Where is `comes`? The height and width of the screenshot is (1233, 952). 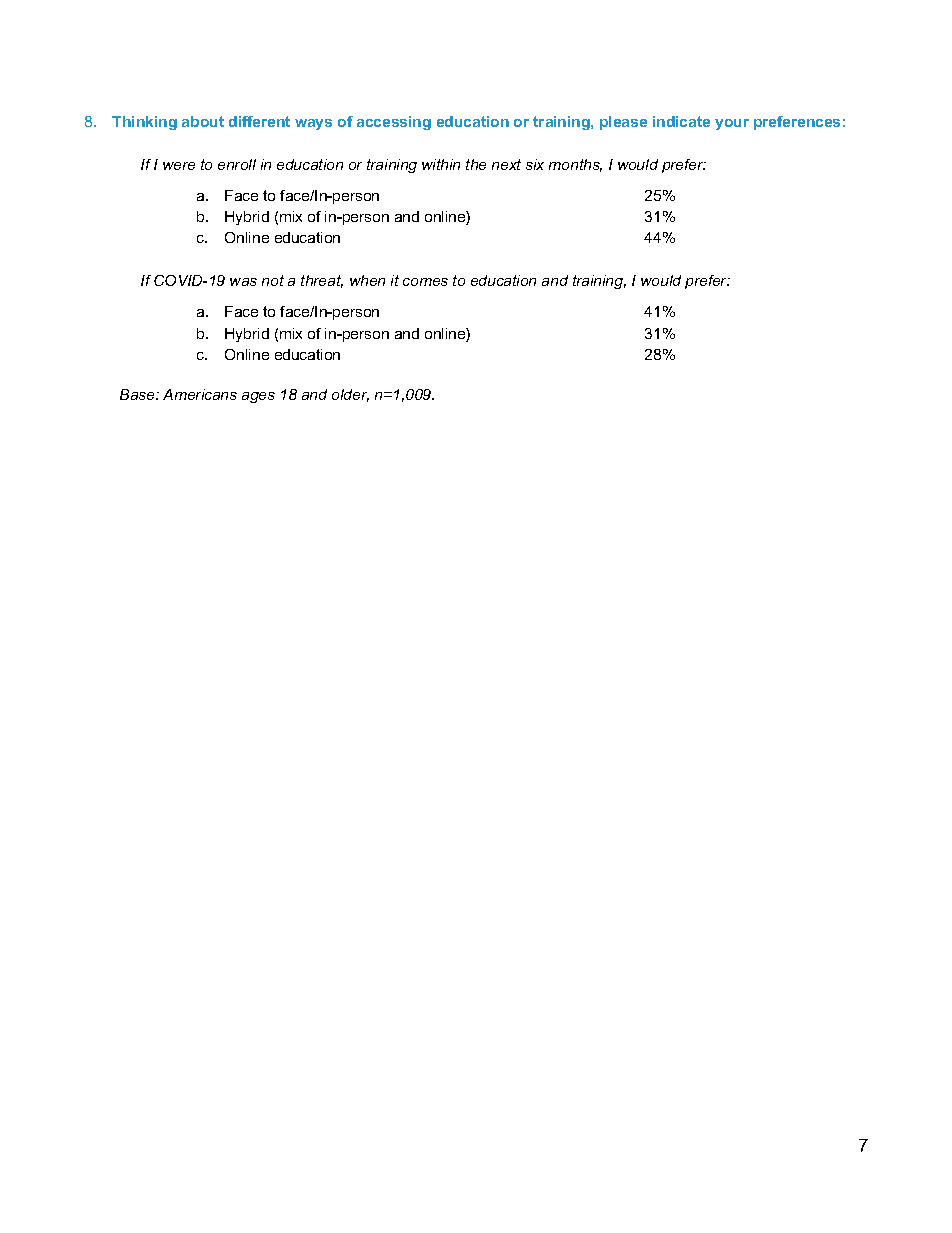
comes is located at coordinates (425, 282).
